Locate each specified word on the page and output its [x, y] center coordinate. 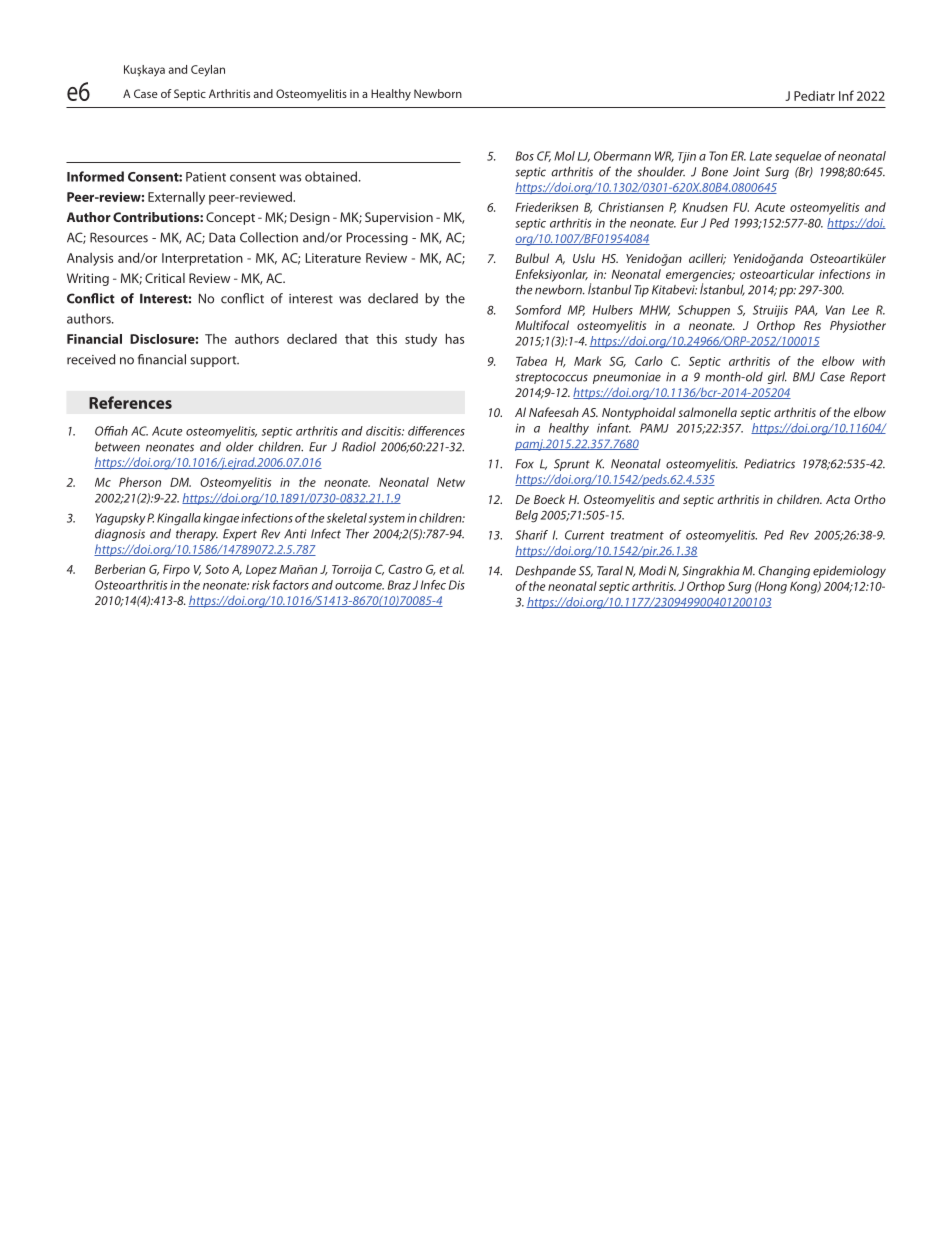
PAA [806, 310]
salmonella [707, 412]
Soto [217, 569]
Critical [165, 278]
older [239, 447]
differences [436, 431]
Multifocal [542, 325]
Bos [525, 156]
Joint [746, 172]
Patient [206, 177]
